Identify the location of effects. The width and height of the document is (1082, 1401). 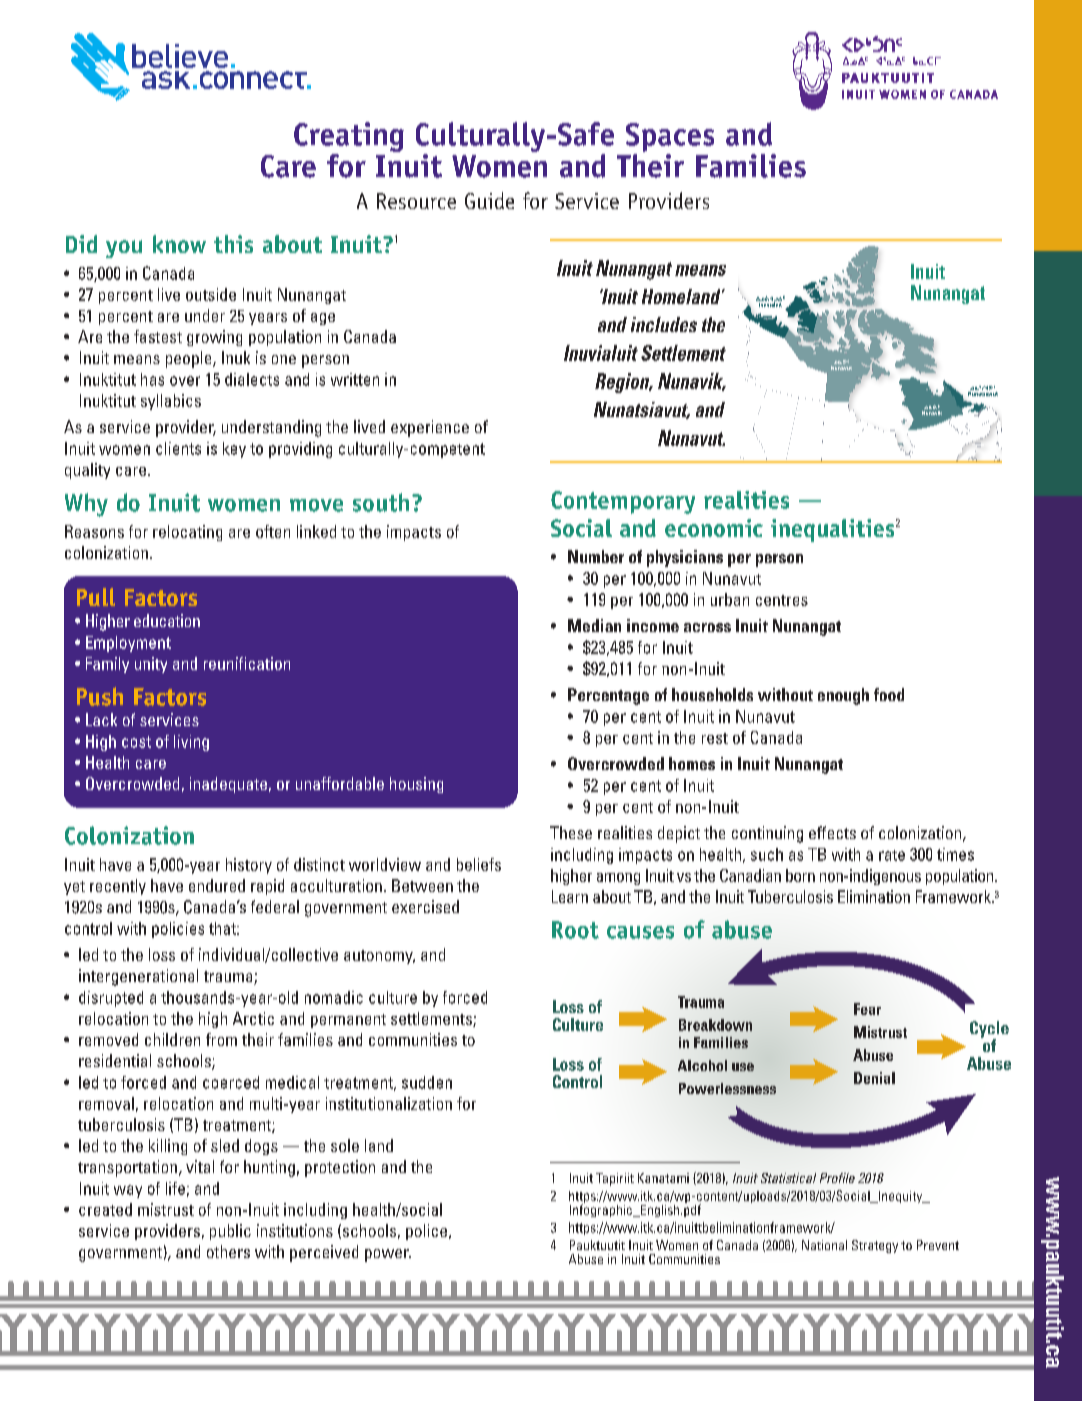
(832, 832).
